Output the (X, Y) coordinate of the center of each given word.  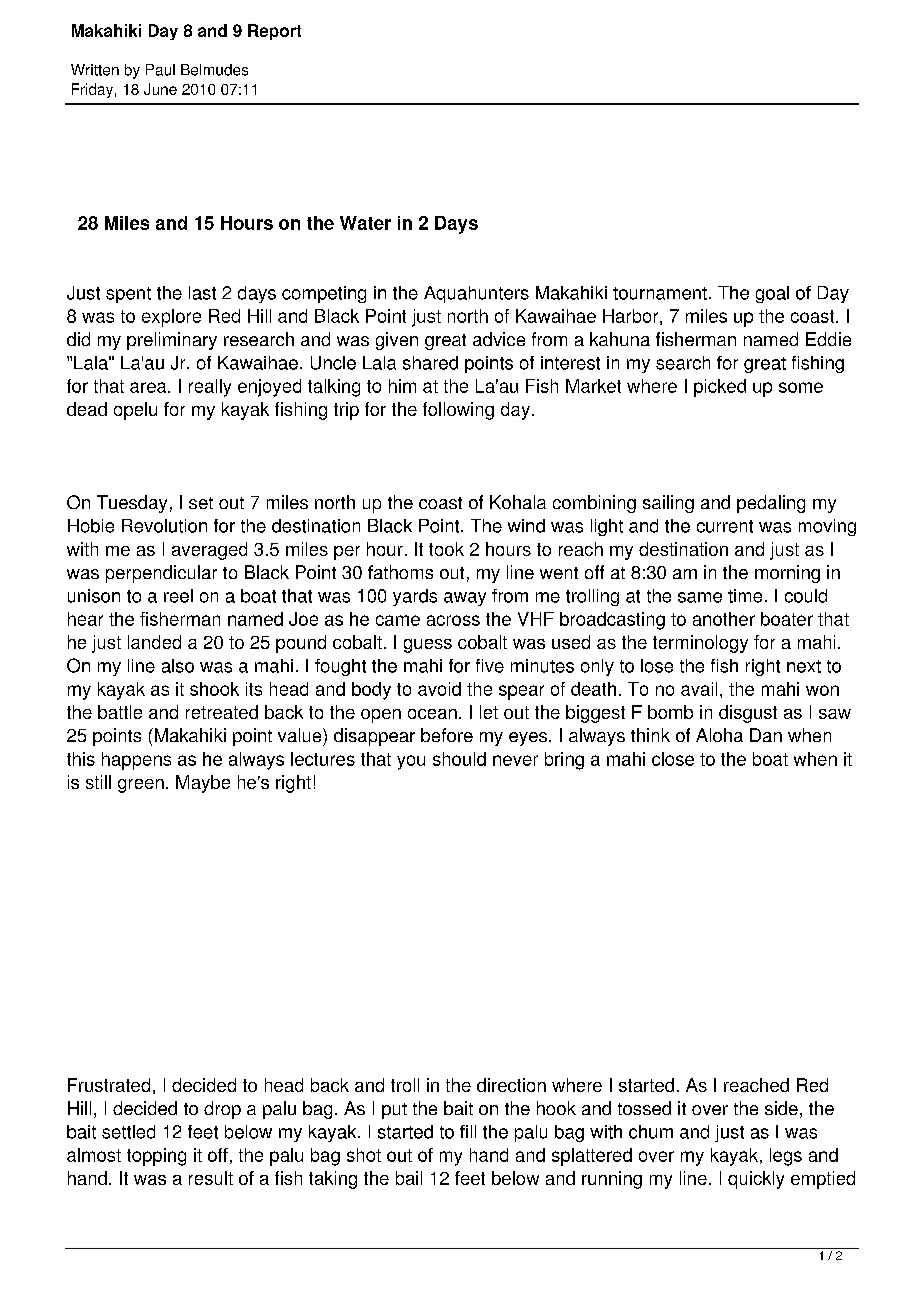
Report (274, 32)
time (745, 596)
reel (178, 596)
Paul (160, 70)
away (465, 599)
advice (499, 339)
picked (720, 388)
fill (468, 1131)
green (141, 786)
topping (156, 1157)
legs (786, 1157)
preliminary (172, 341)
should (459, 759)
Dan (766, 735)
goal (772, 294)
